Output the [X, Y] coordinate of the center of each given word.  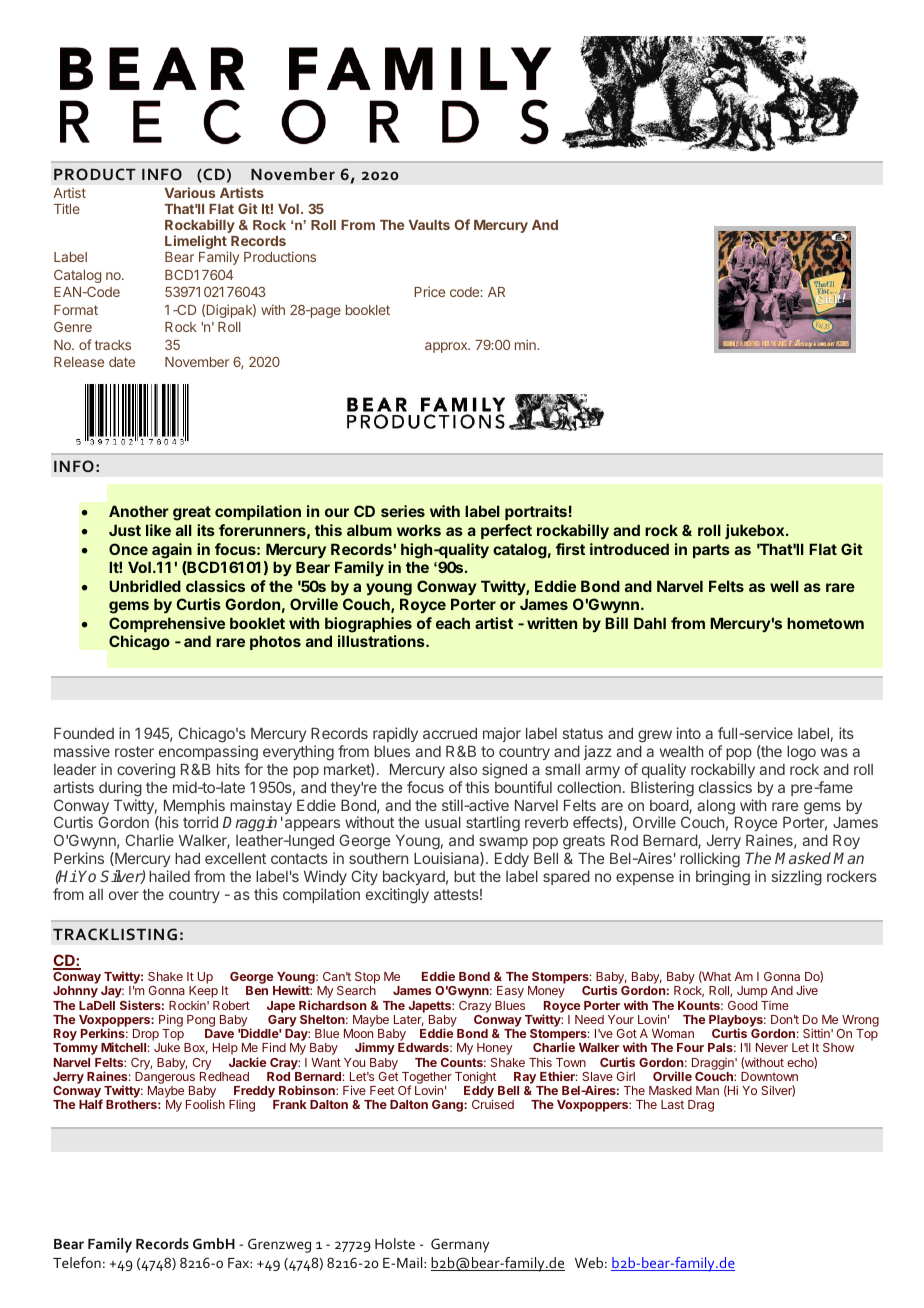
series [403, 511]
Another [139, 511]
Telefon [77, 1262]
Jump [752, 992]
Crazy [475, 1007]
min [525, 344]
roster [134, 751]
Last [672, 1104]
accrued [450, 733]
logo [801, 753]
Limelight [196, 243]
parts [711, 551]
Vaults [429, 225]
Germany [460, 1245]
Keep [203, 992]
